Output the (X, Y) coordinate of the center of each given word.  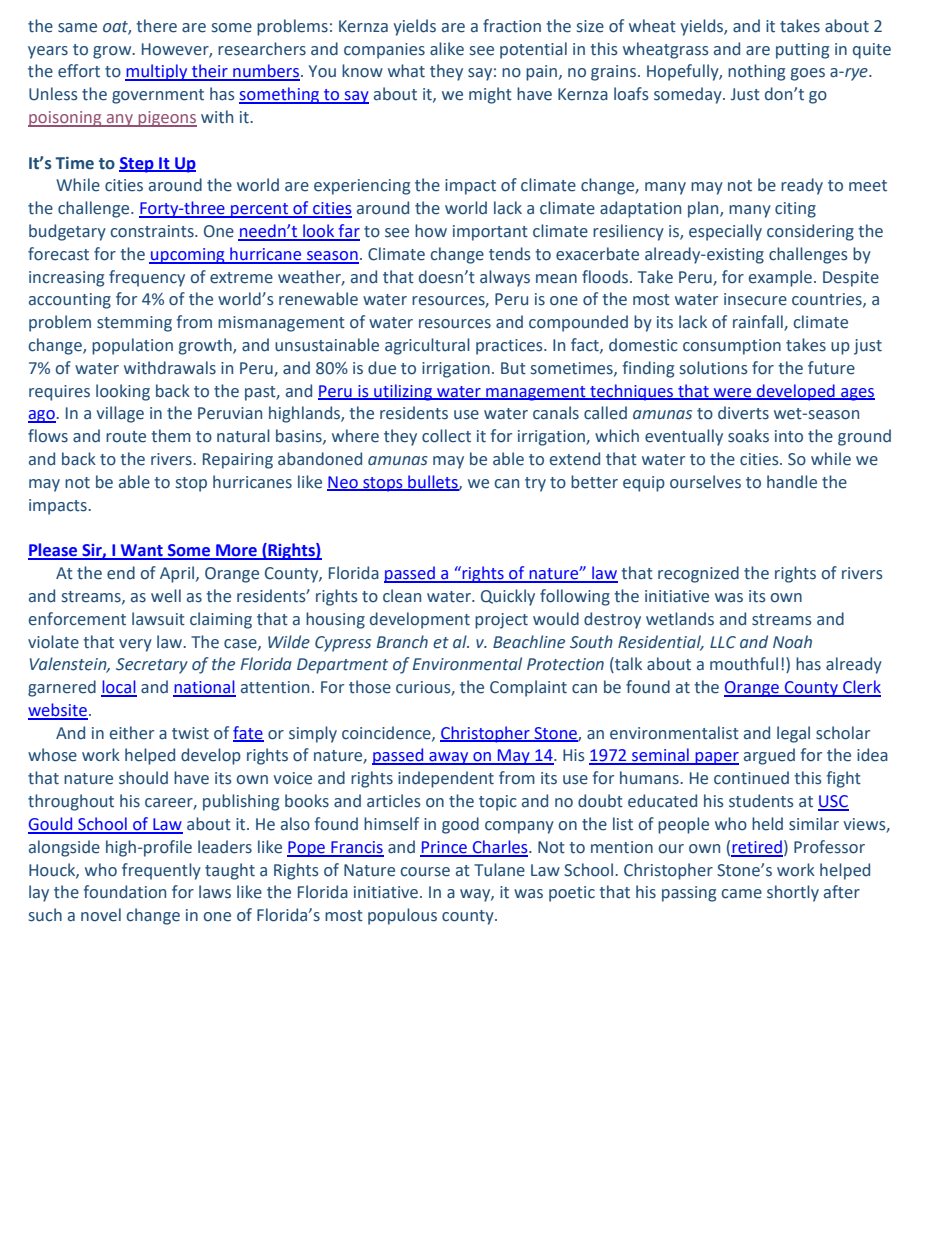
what (406, 71)
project (501, 621)
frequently (161, 871)
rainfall (759, 323)
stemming (134, 324)
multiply (157, 72)
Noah (792, 642)
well (166, 596)
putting (802, 51)
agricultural (427, 346)
